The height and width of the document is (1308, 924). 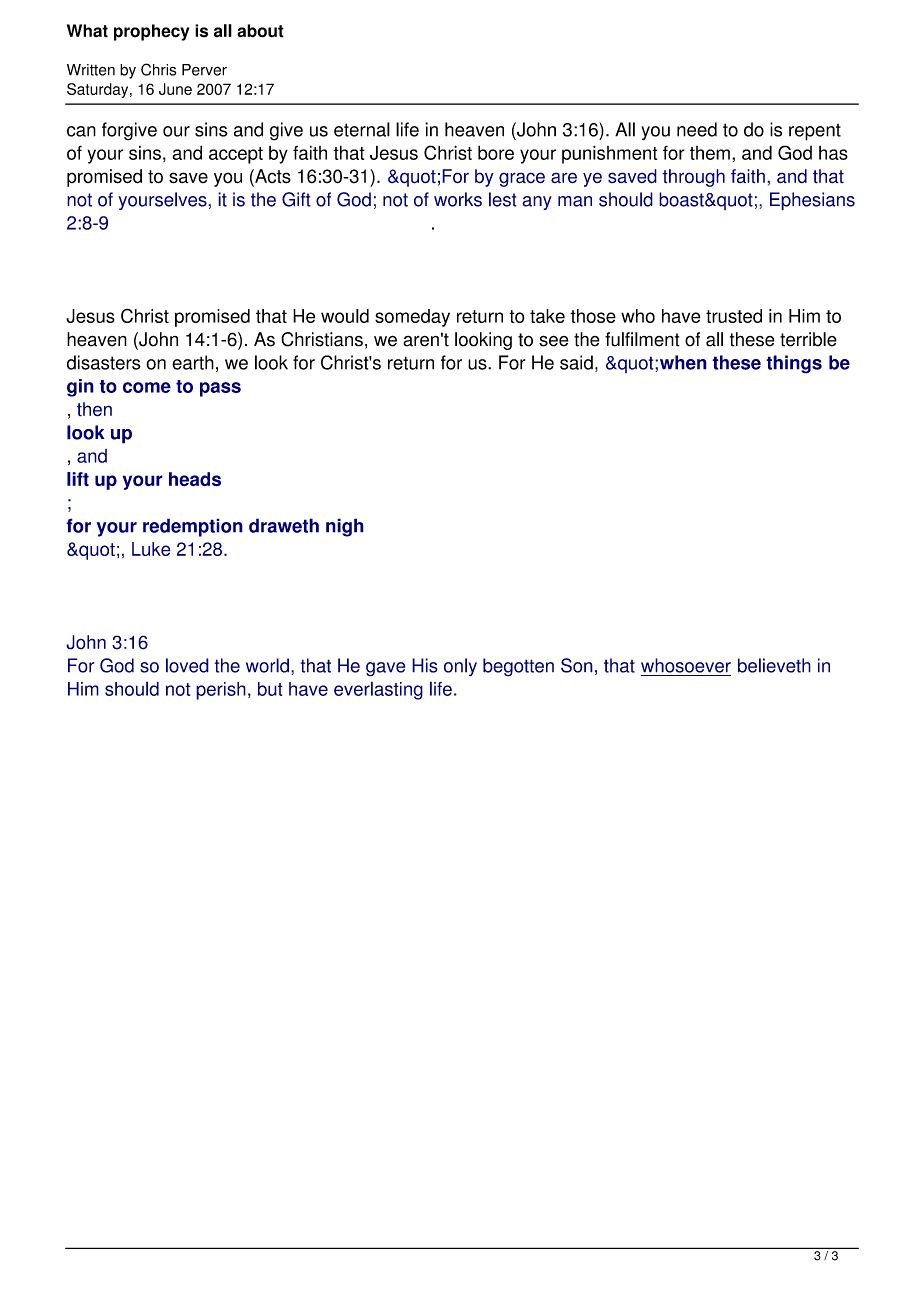 What do you see at coordinates (458, 199) in the document?
I see `works` at bounding box center [458, 199].
